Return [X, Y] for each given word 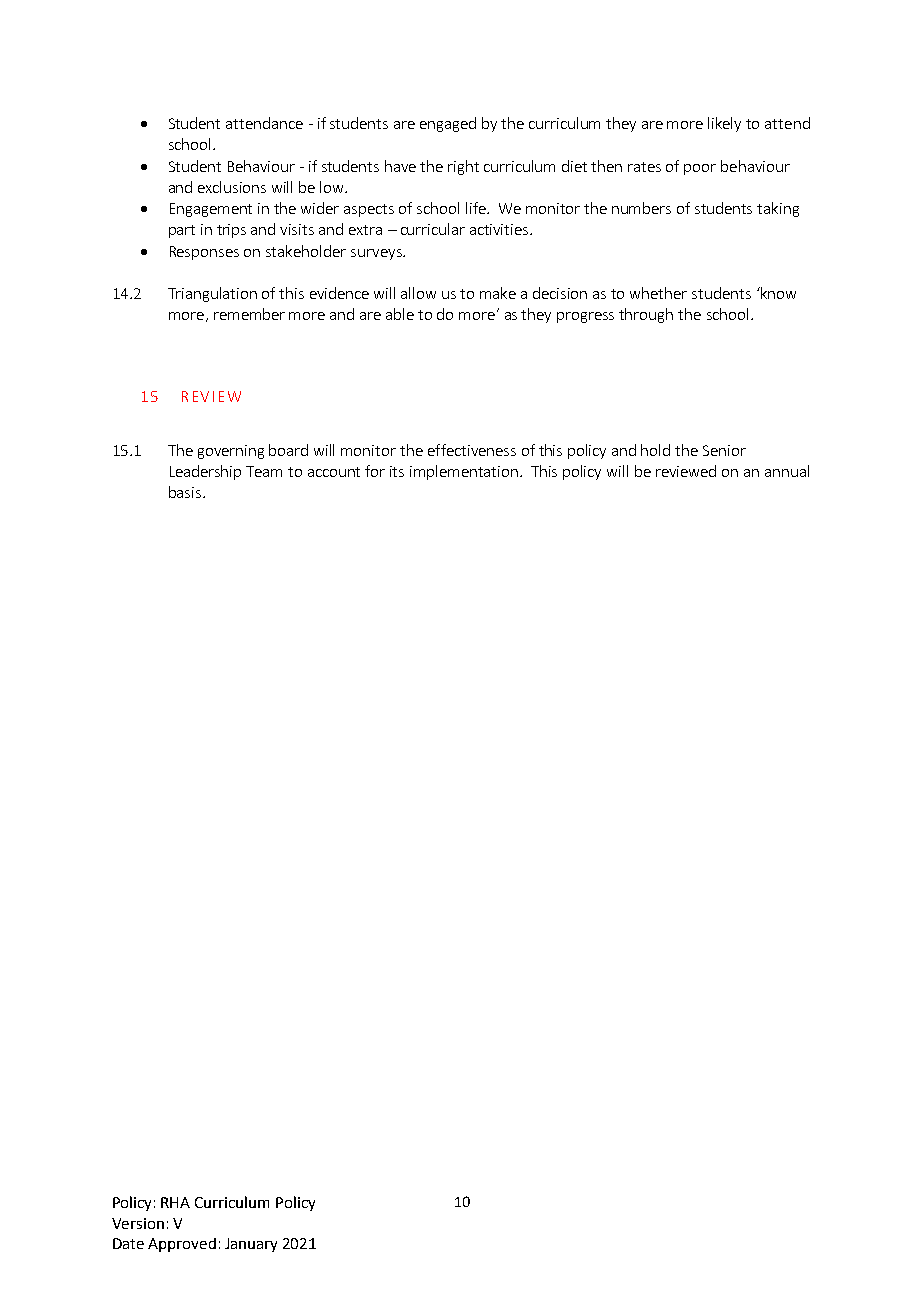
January [251, 1245]
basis [185, 492]
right [463, 167]
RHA [175, 1202]
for [375, 471]
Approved [182, 1245]
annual [787, 471]
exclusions [232, 187]
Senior [724, 450]
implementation [465, 472]
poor [700, 169]
